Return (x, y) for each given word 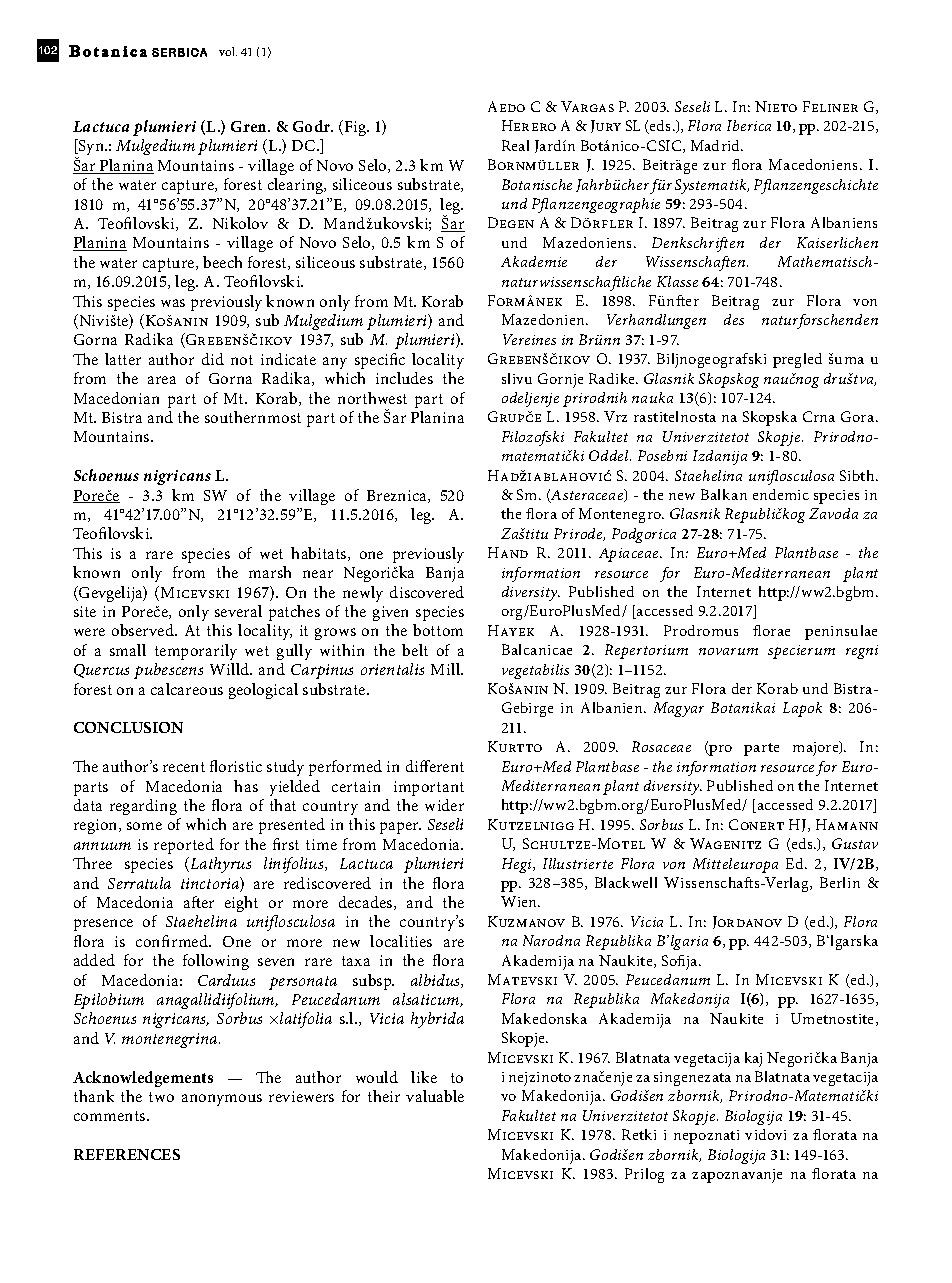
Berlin (840, 882)
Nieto (776, 106)
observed (144, 630)
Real (515, 145)
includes (404, 378)
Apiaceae (630, 555)
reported (184, 846)
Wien (520, 901)
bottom (438, 630)
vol (228, 51)
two (161, 1097)
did (213, 359)
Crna (819, 416)
